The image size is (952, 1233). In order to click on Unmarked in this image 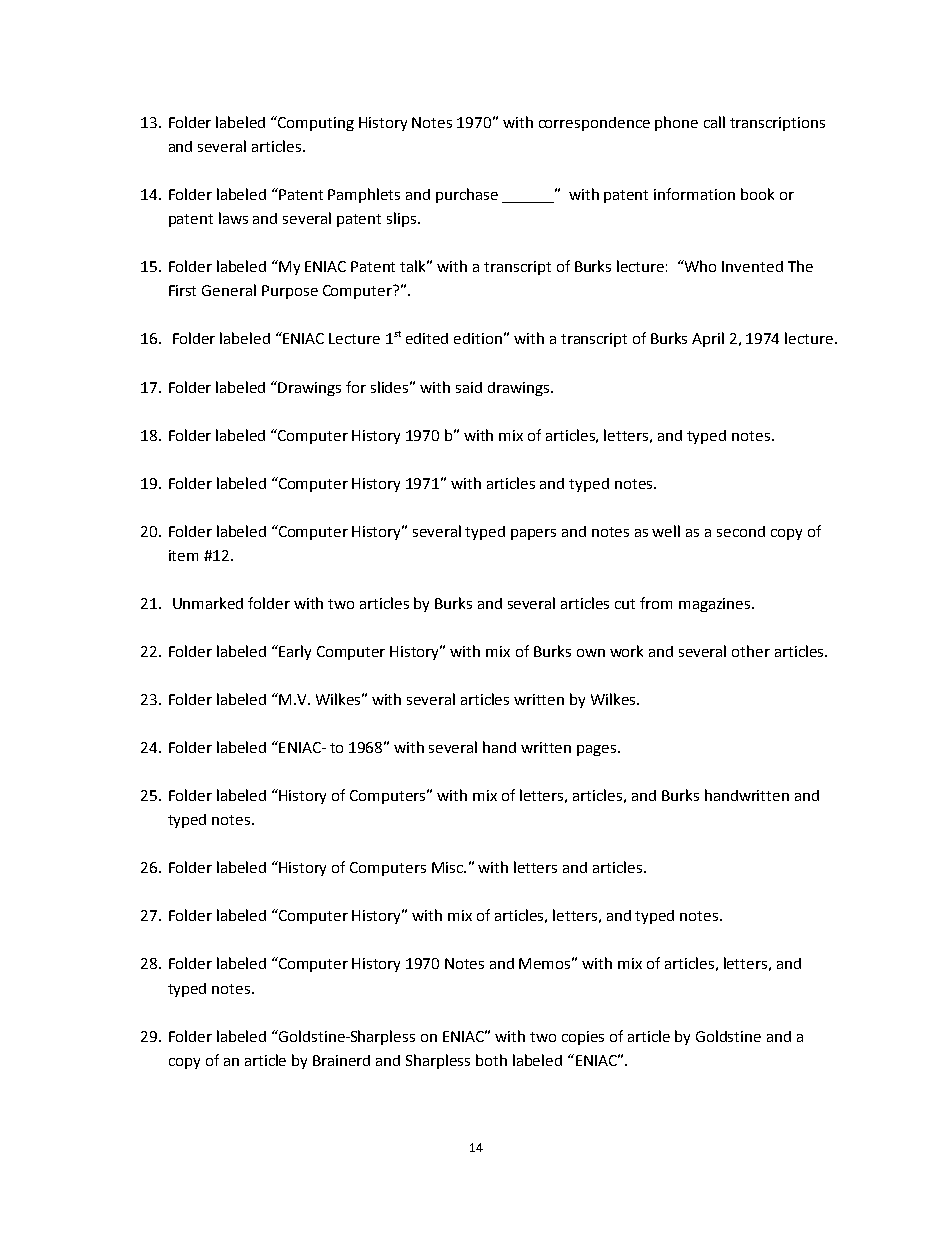, I will do `click(208, 603)`.
